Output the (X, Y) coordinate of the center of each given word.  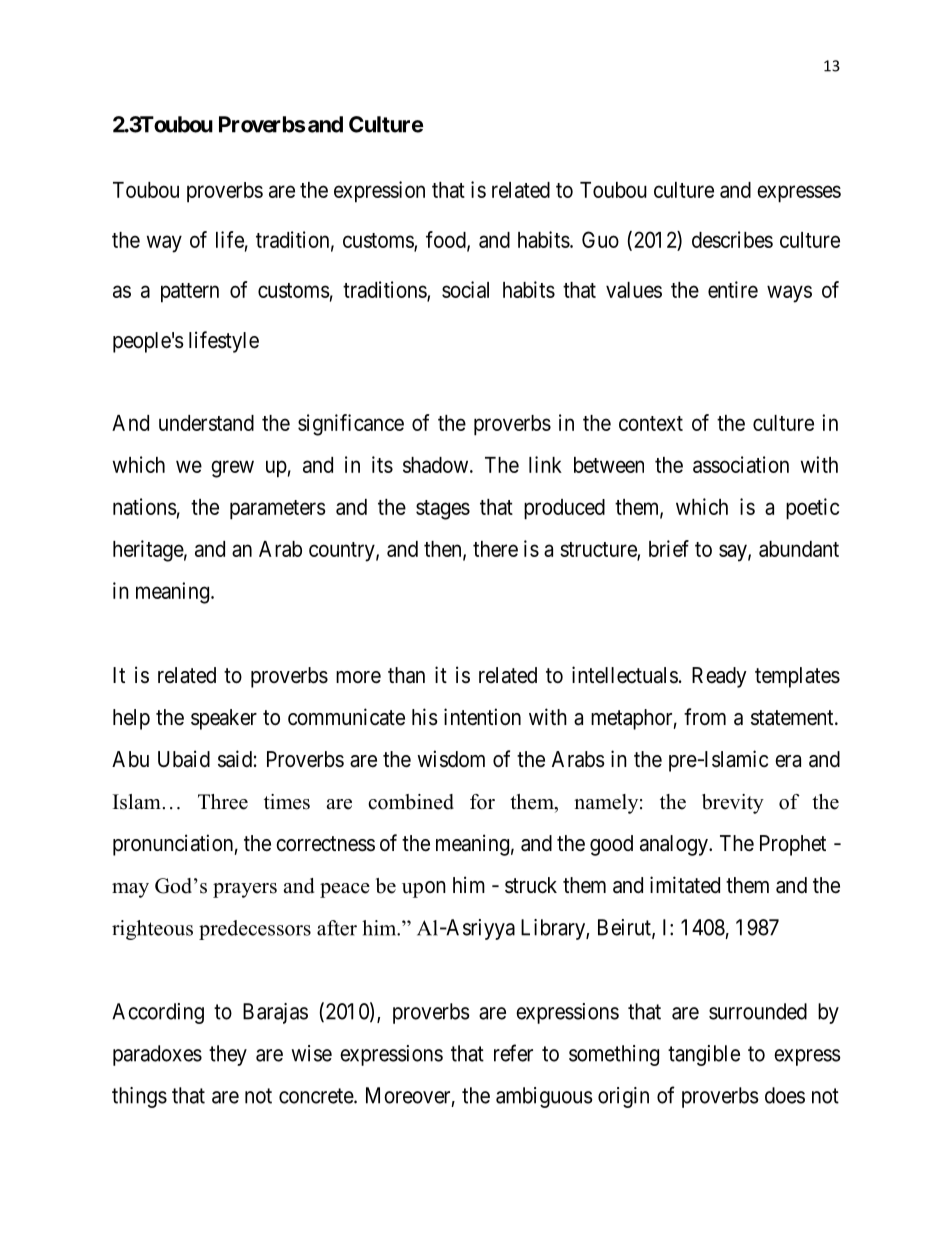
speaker (224, 719)
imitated (685, 885)
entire (733, 289)
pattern (190, 293)
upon (424, 889)
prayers (245, 890)
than (406, 675)
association (741, 464)
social (465, 289)
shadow (437, 465)
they (228, 1055)
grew (232, 469)
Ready (719, 677)
